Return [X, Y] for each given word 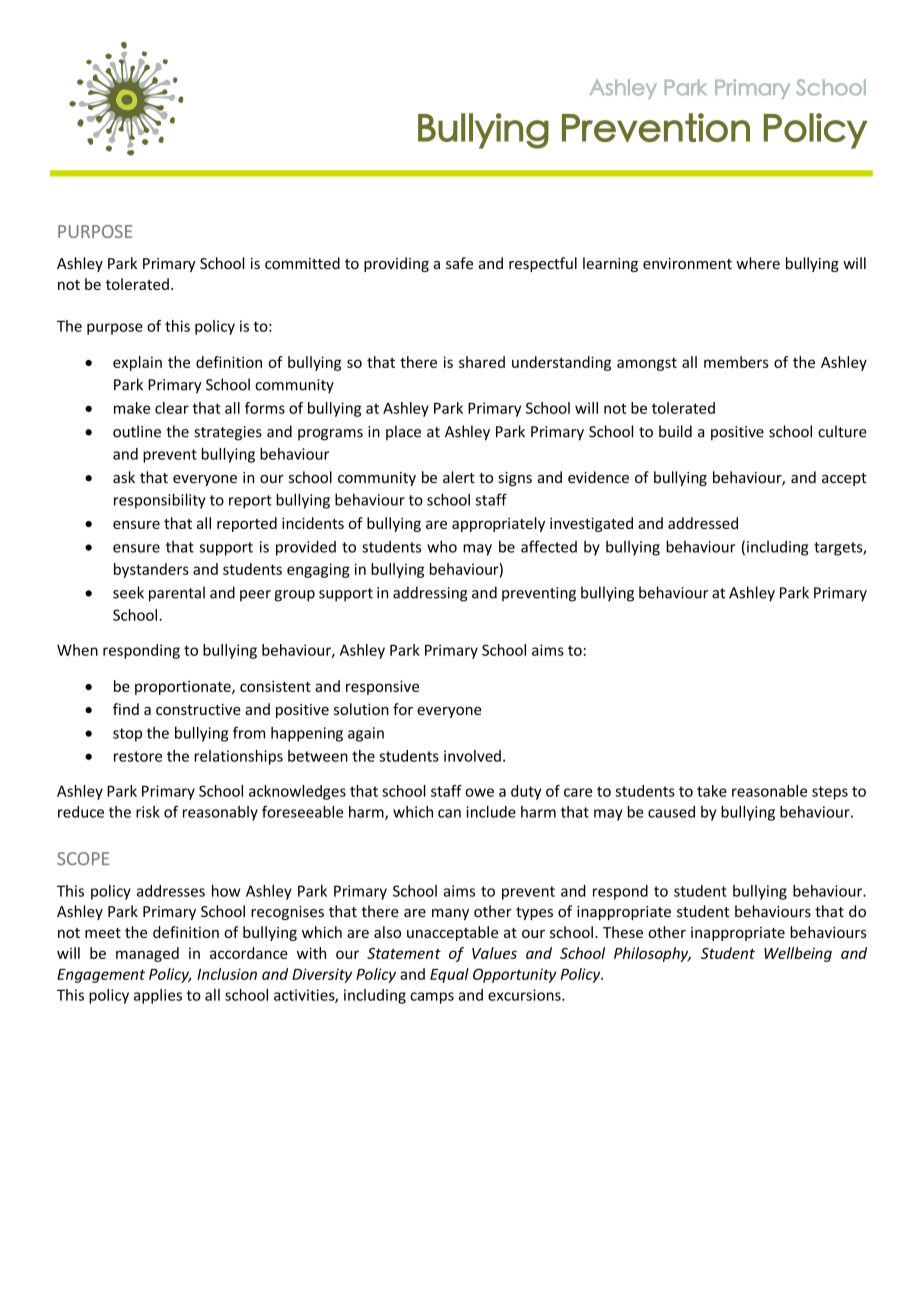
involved [472, 756]
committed [302, 263]
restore [138, 756]
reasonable [769, 791]
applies [158, 996]
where [758, 263]
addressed [703, 523]
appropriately [498, 524]
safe [459, 263]
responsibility [160, 501]
